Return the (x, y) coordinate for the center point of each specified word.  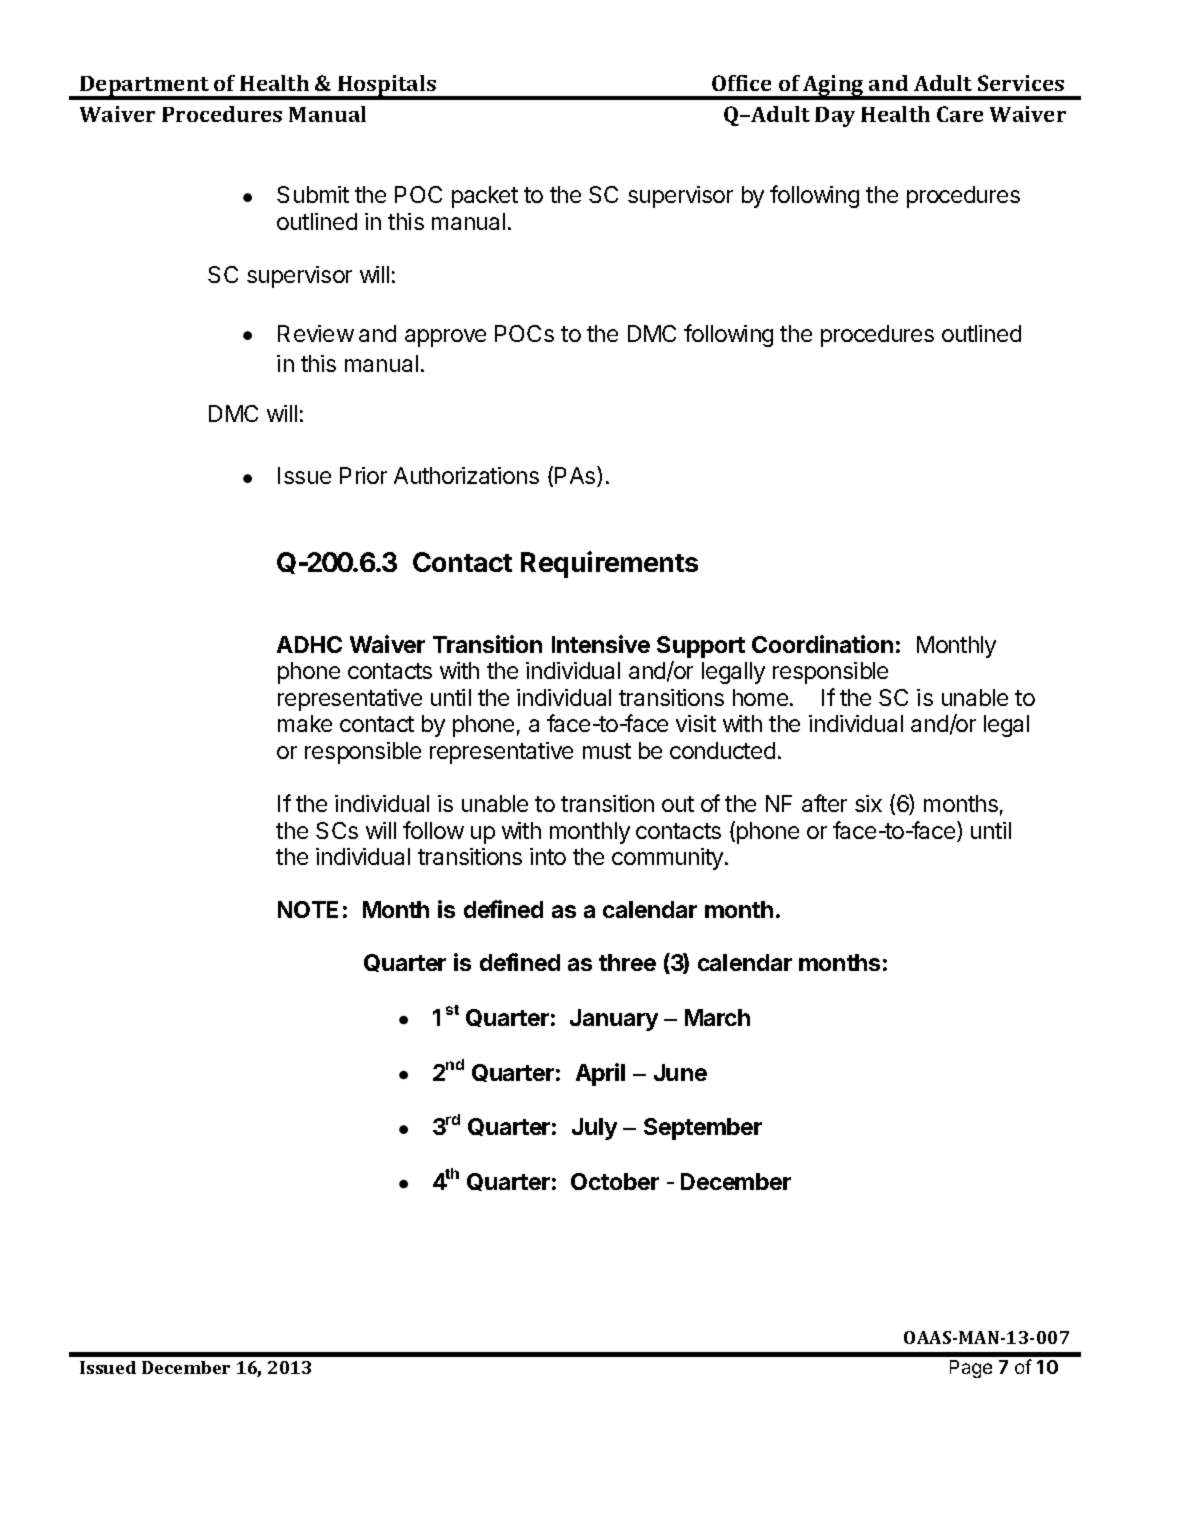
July (594, 1129)
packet (485, 197)
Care (960, 114)
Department (144, 87)
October (615, 1181)
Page (971, 1369)
